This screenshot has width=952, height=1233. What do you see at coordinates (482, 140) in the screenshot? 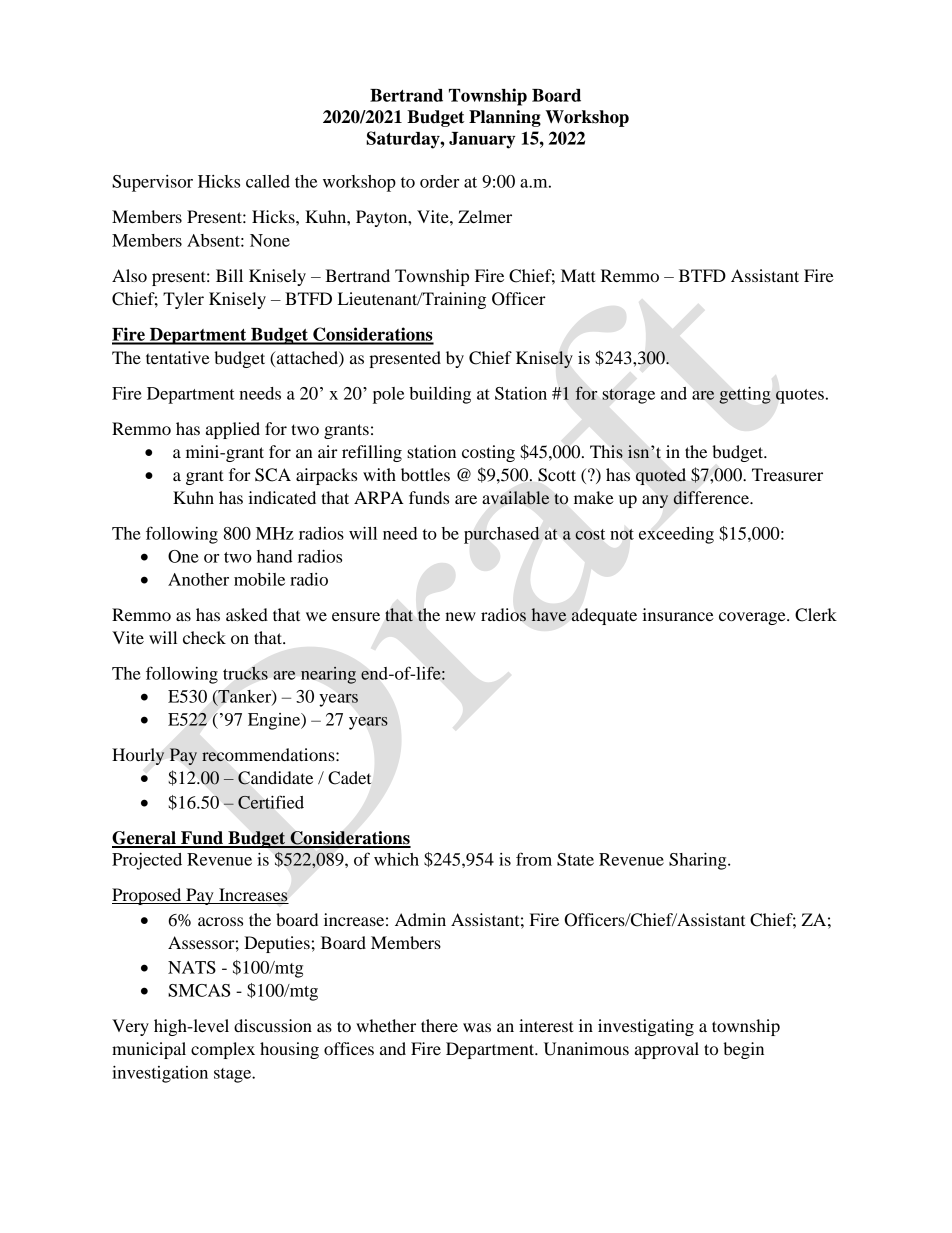
I see `January` at bounding box center [482, 140].
